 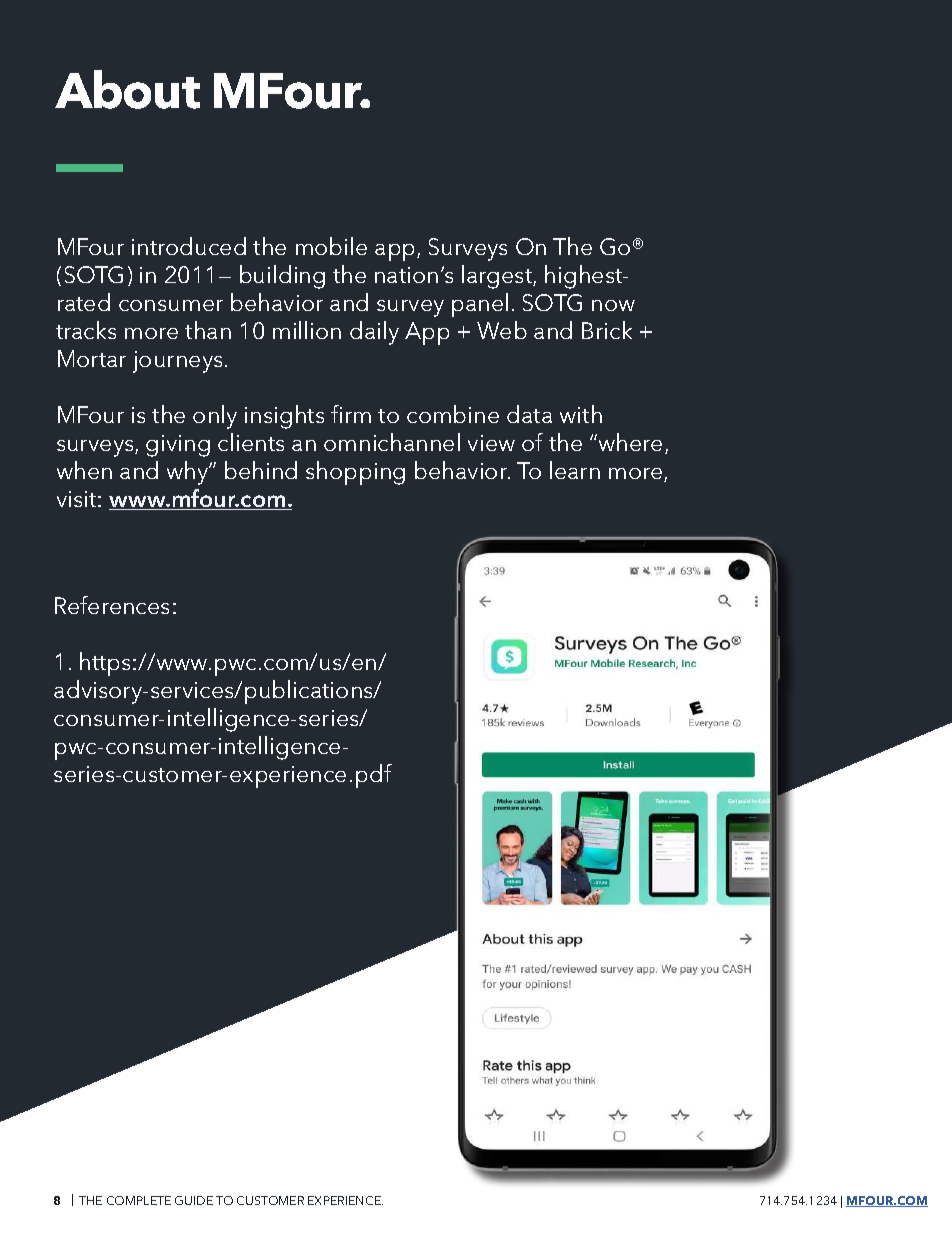 What do you see at coordinates (127, 89) in the screenshot?
I see `About` at bounding box center [127, 89].
